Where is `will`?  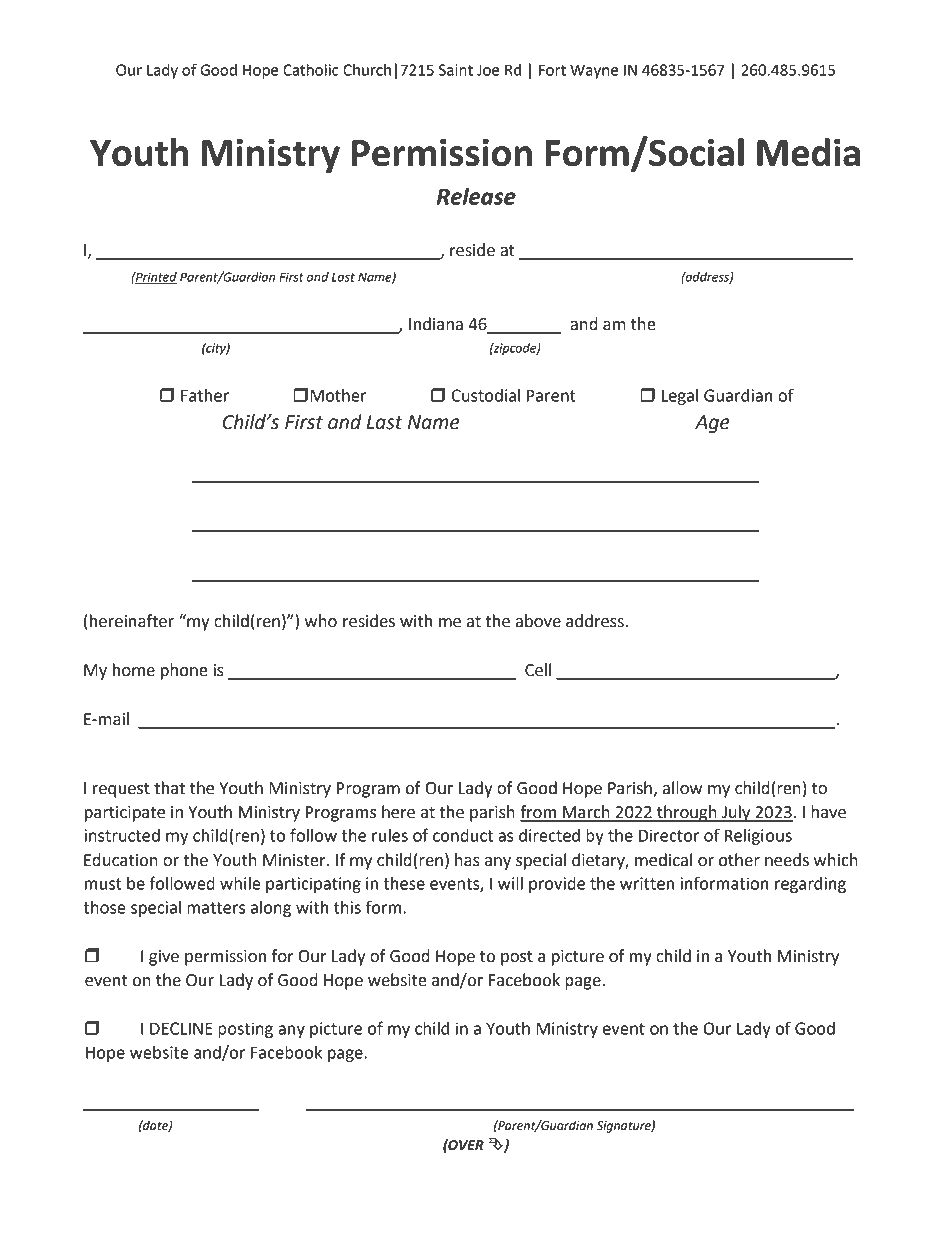
will is located at coordinates (510, 883).
